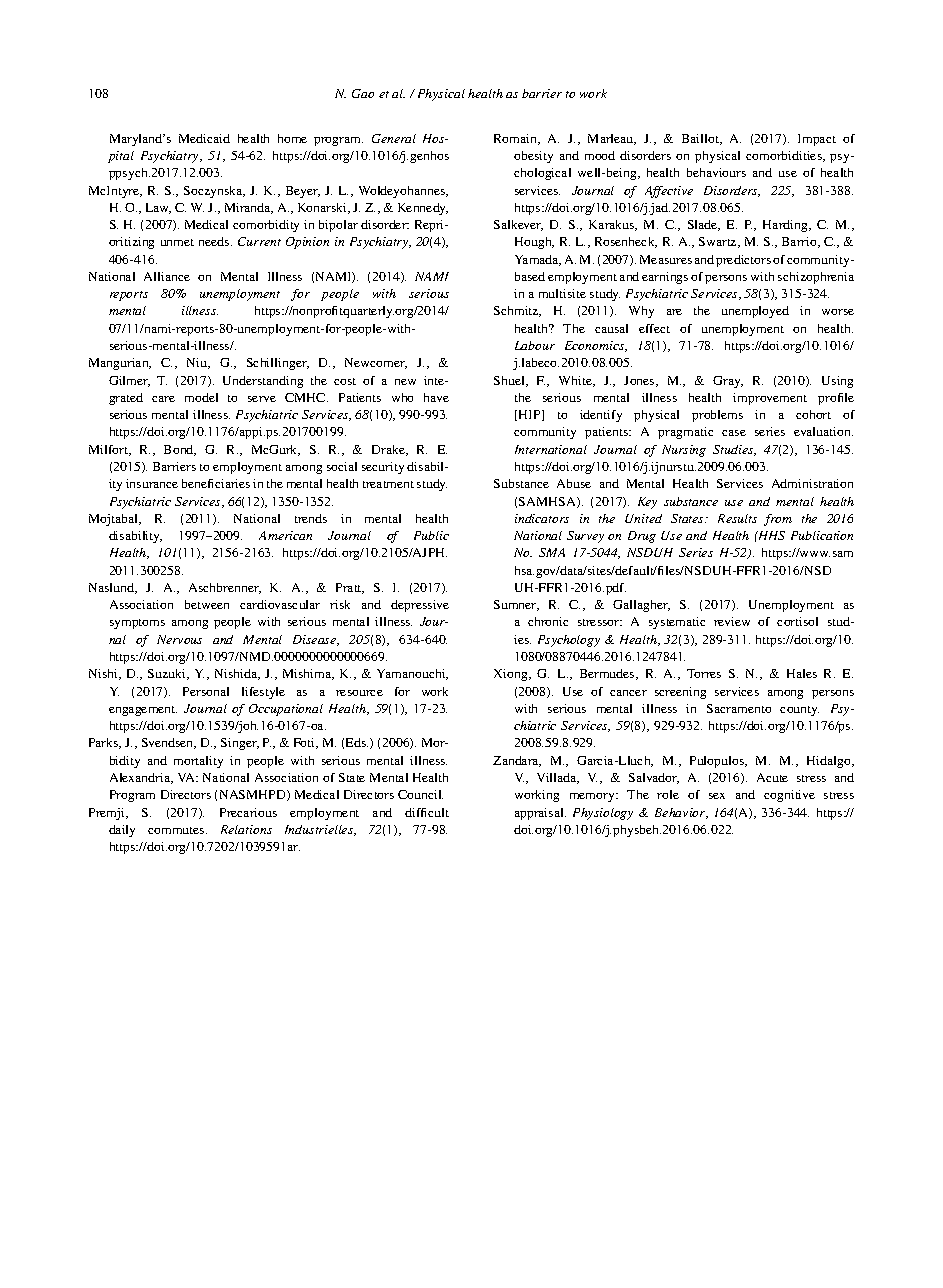 Image resolution: width=943 pixels, height=1288 pixels. Describe the element at coordinates (533, 157) in the screenshot. I see `obesity` at that location.
